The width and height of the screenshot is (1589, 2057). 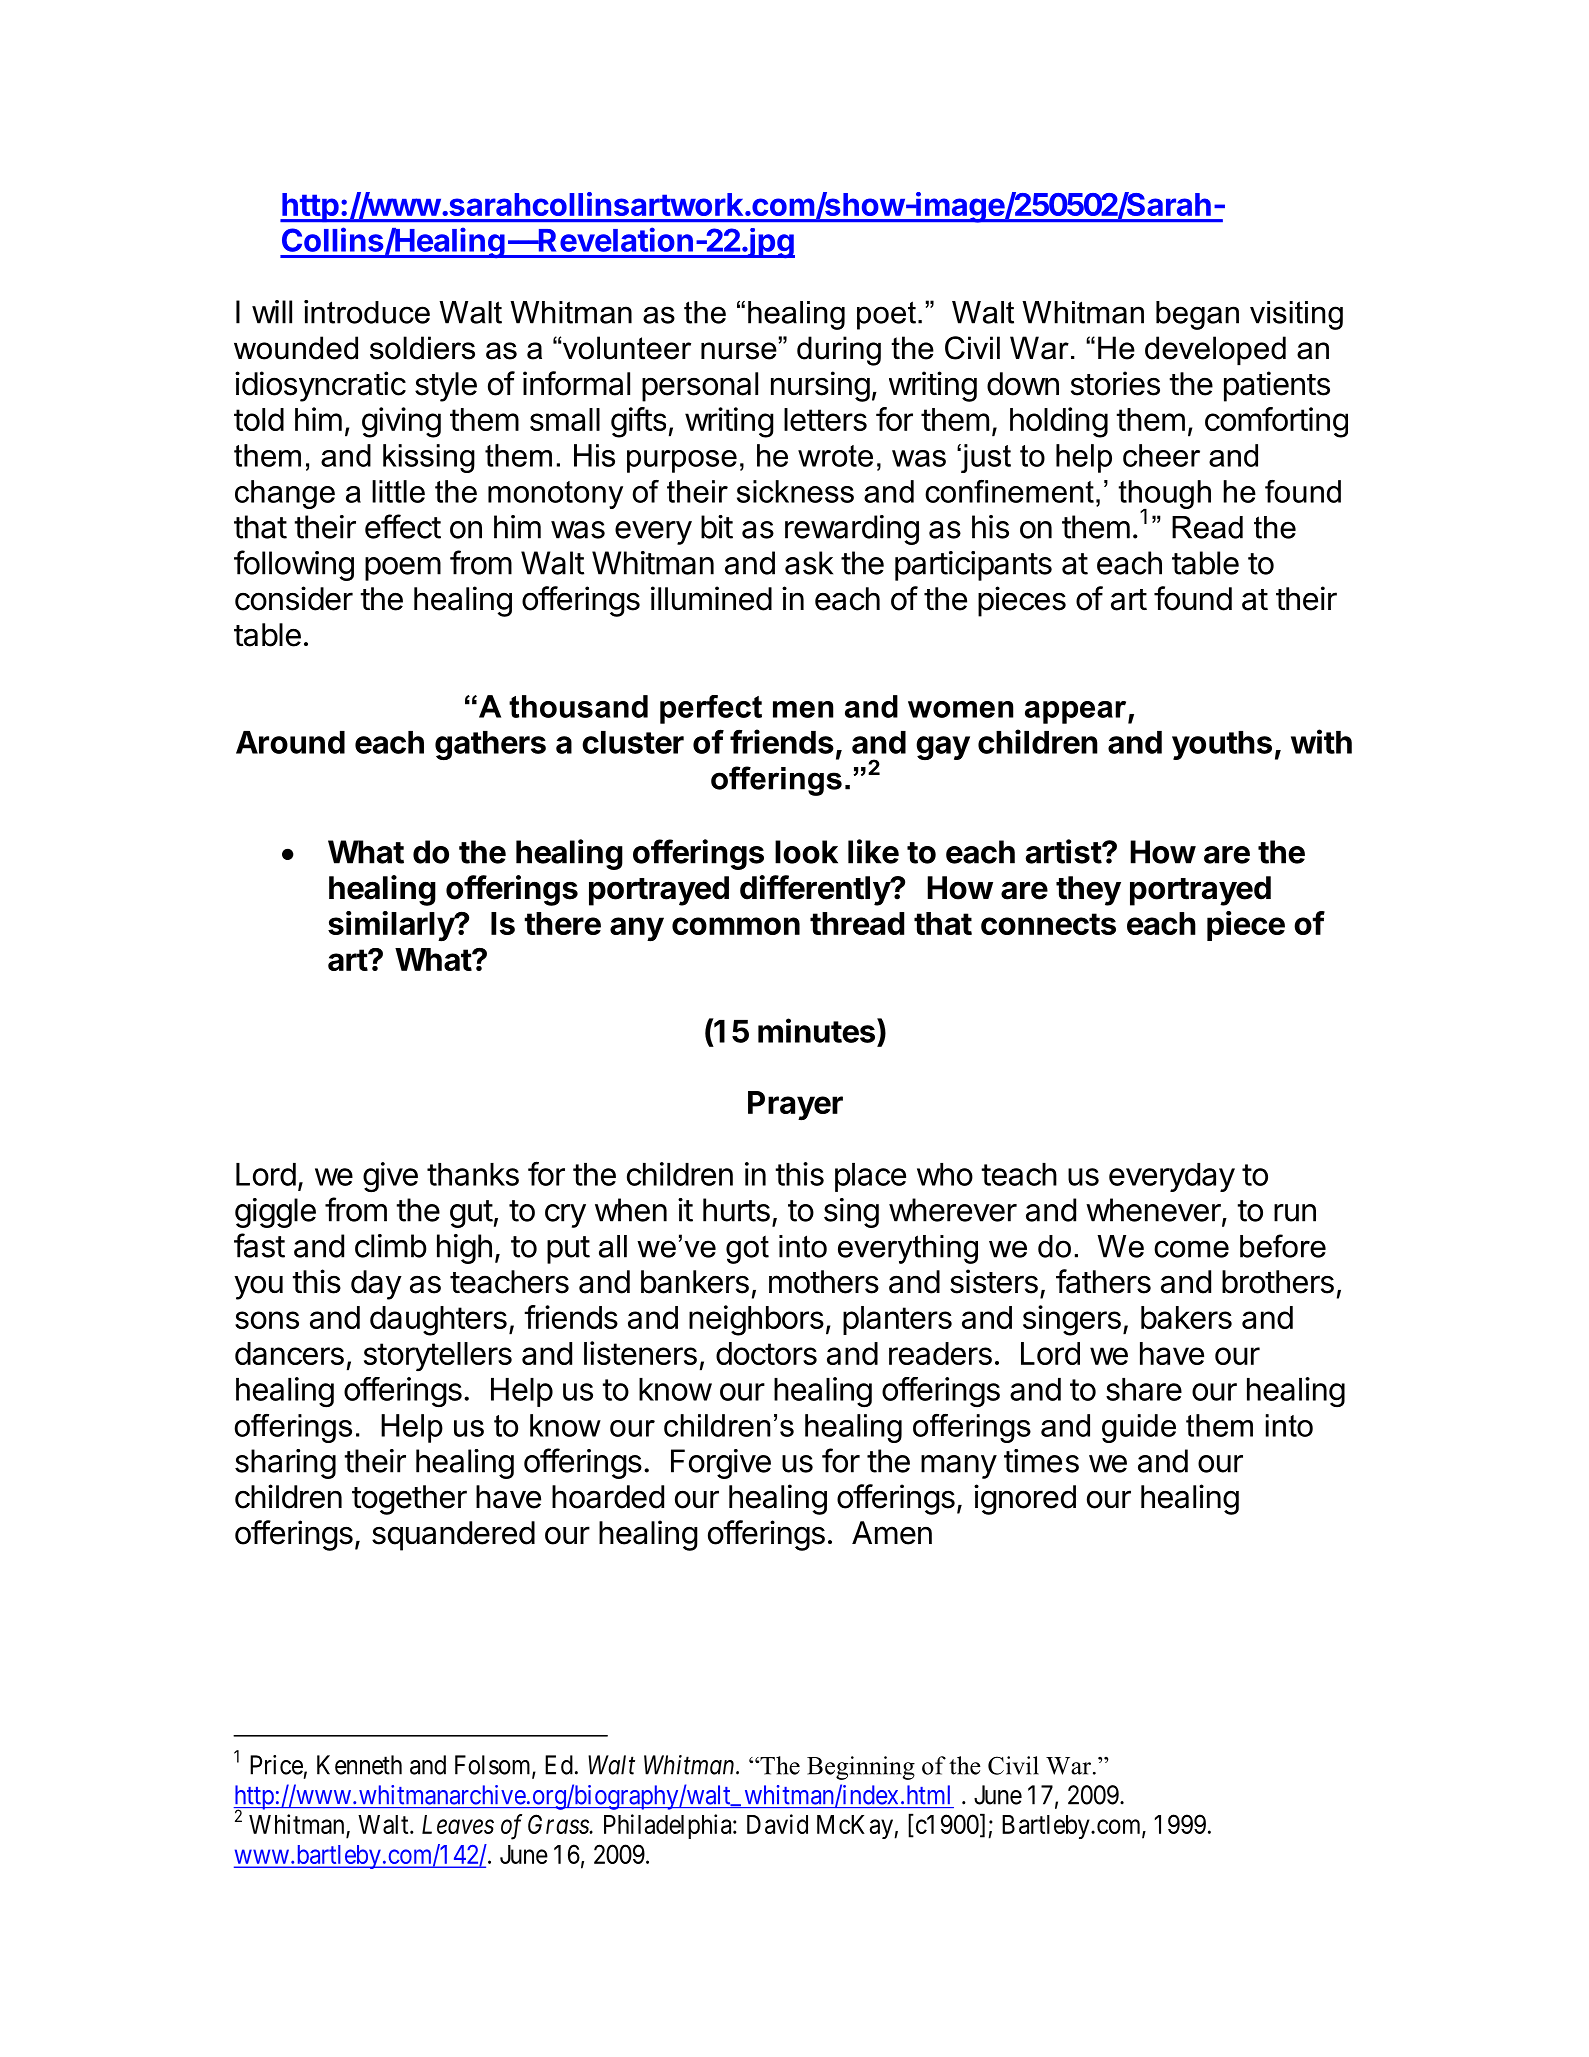 What do you see at coordinates (861, 1768) in the screenshot?
I see `Beginning` at bounding box center [861, 1768].
